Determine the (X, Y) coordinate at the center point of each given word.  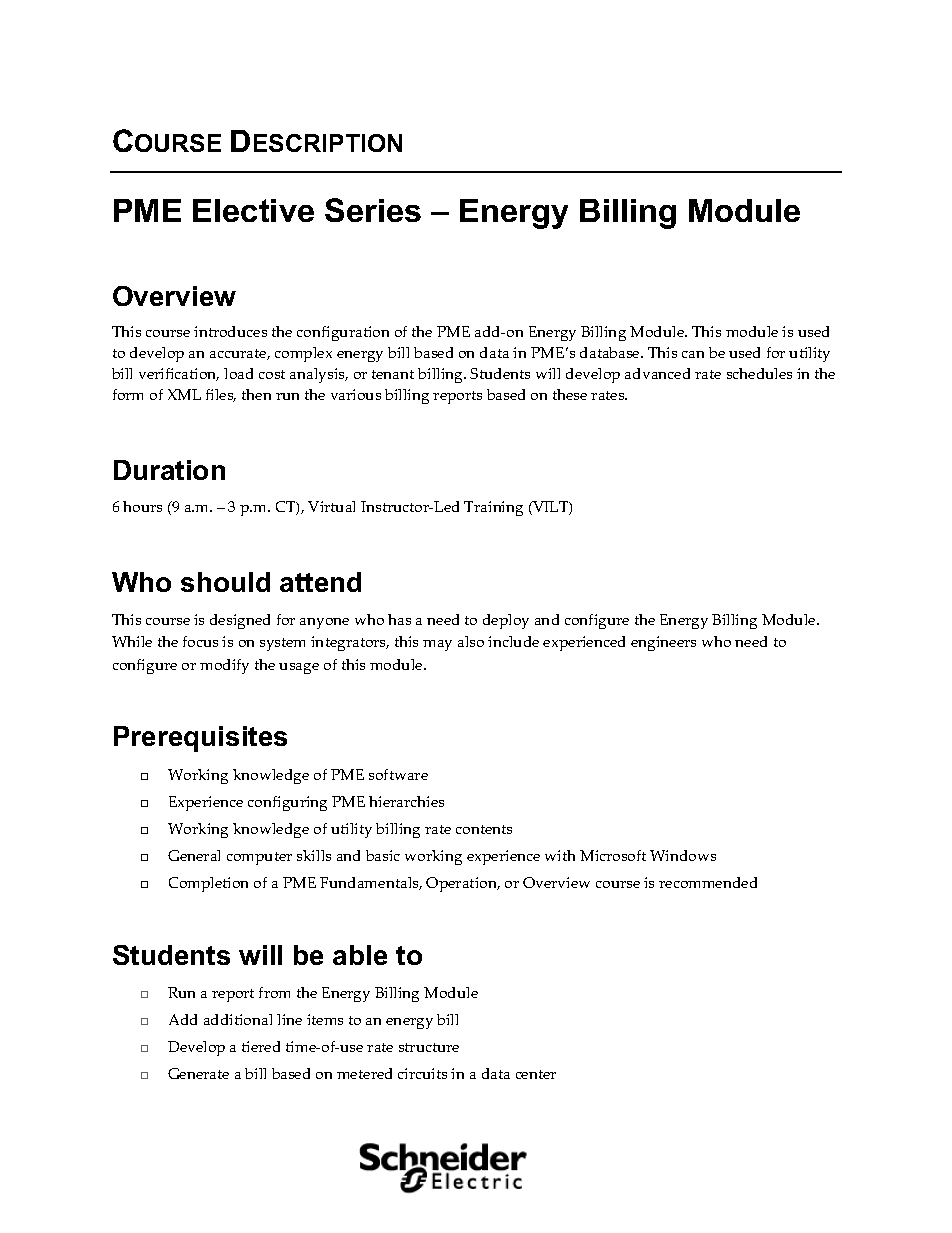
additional (238, 1019)
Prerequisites (200, 739)
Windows (683, 855)
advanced (657, 373)
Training (493, 508)
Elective (253, 210)
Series (373, 210)
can (693, 354)
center (536, 1074)
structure (429, 1047)
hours (142, 506)
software (398, 774)
